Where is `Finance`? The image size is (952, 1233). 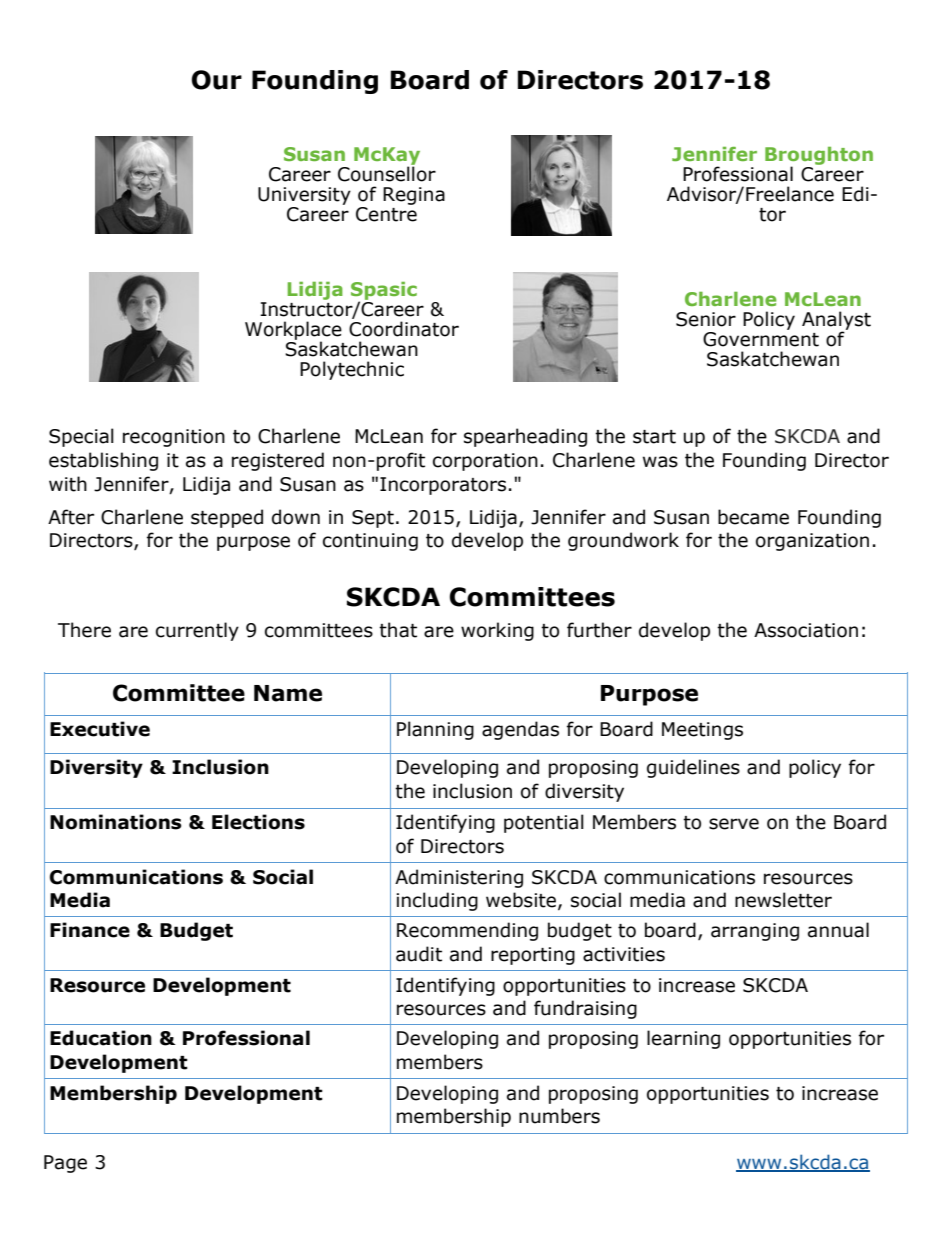 Finance is located at coordinates (90, 930).
